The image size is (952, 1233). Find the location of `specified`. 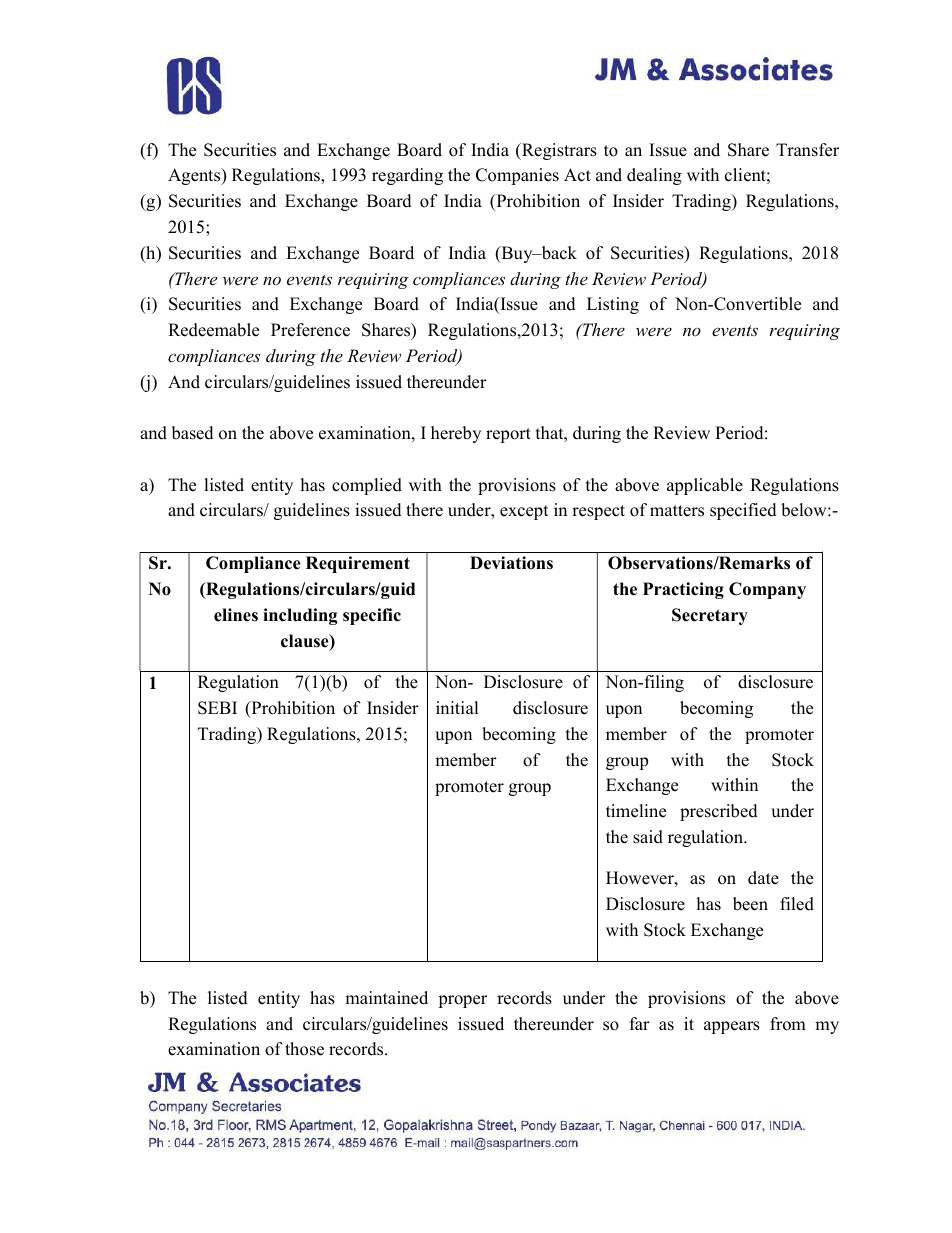

specified is located at coordinates (743, 511).
